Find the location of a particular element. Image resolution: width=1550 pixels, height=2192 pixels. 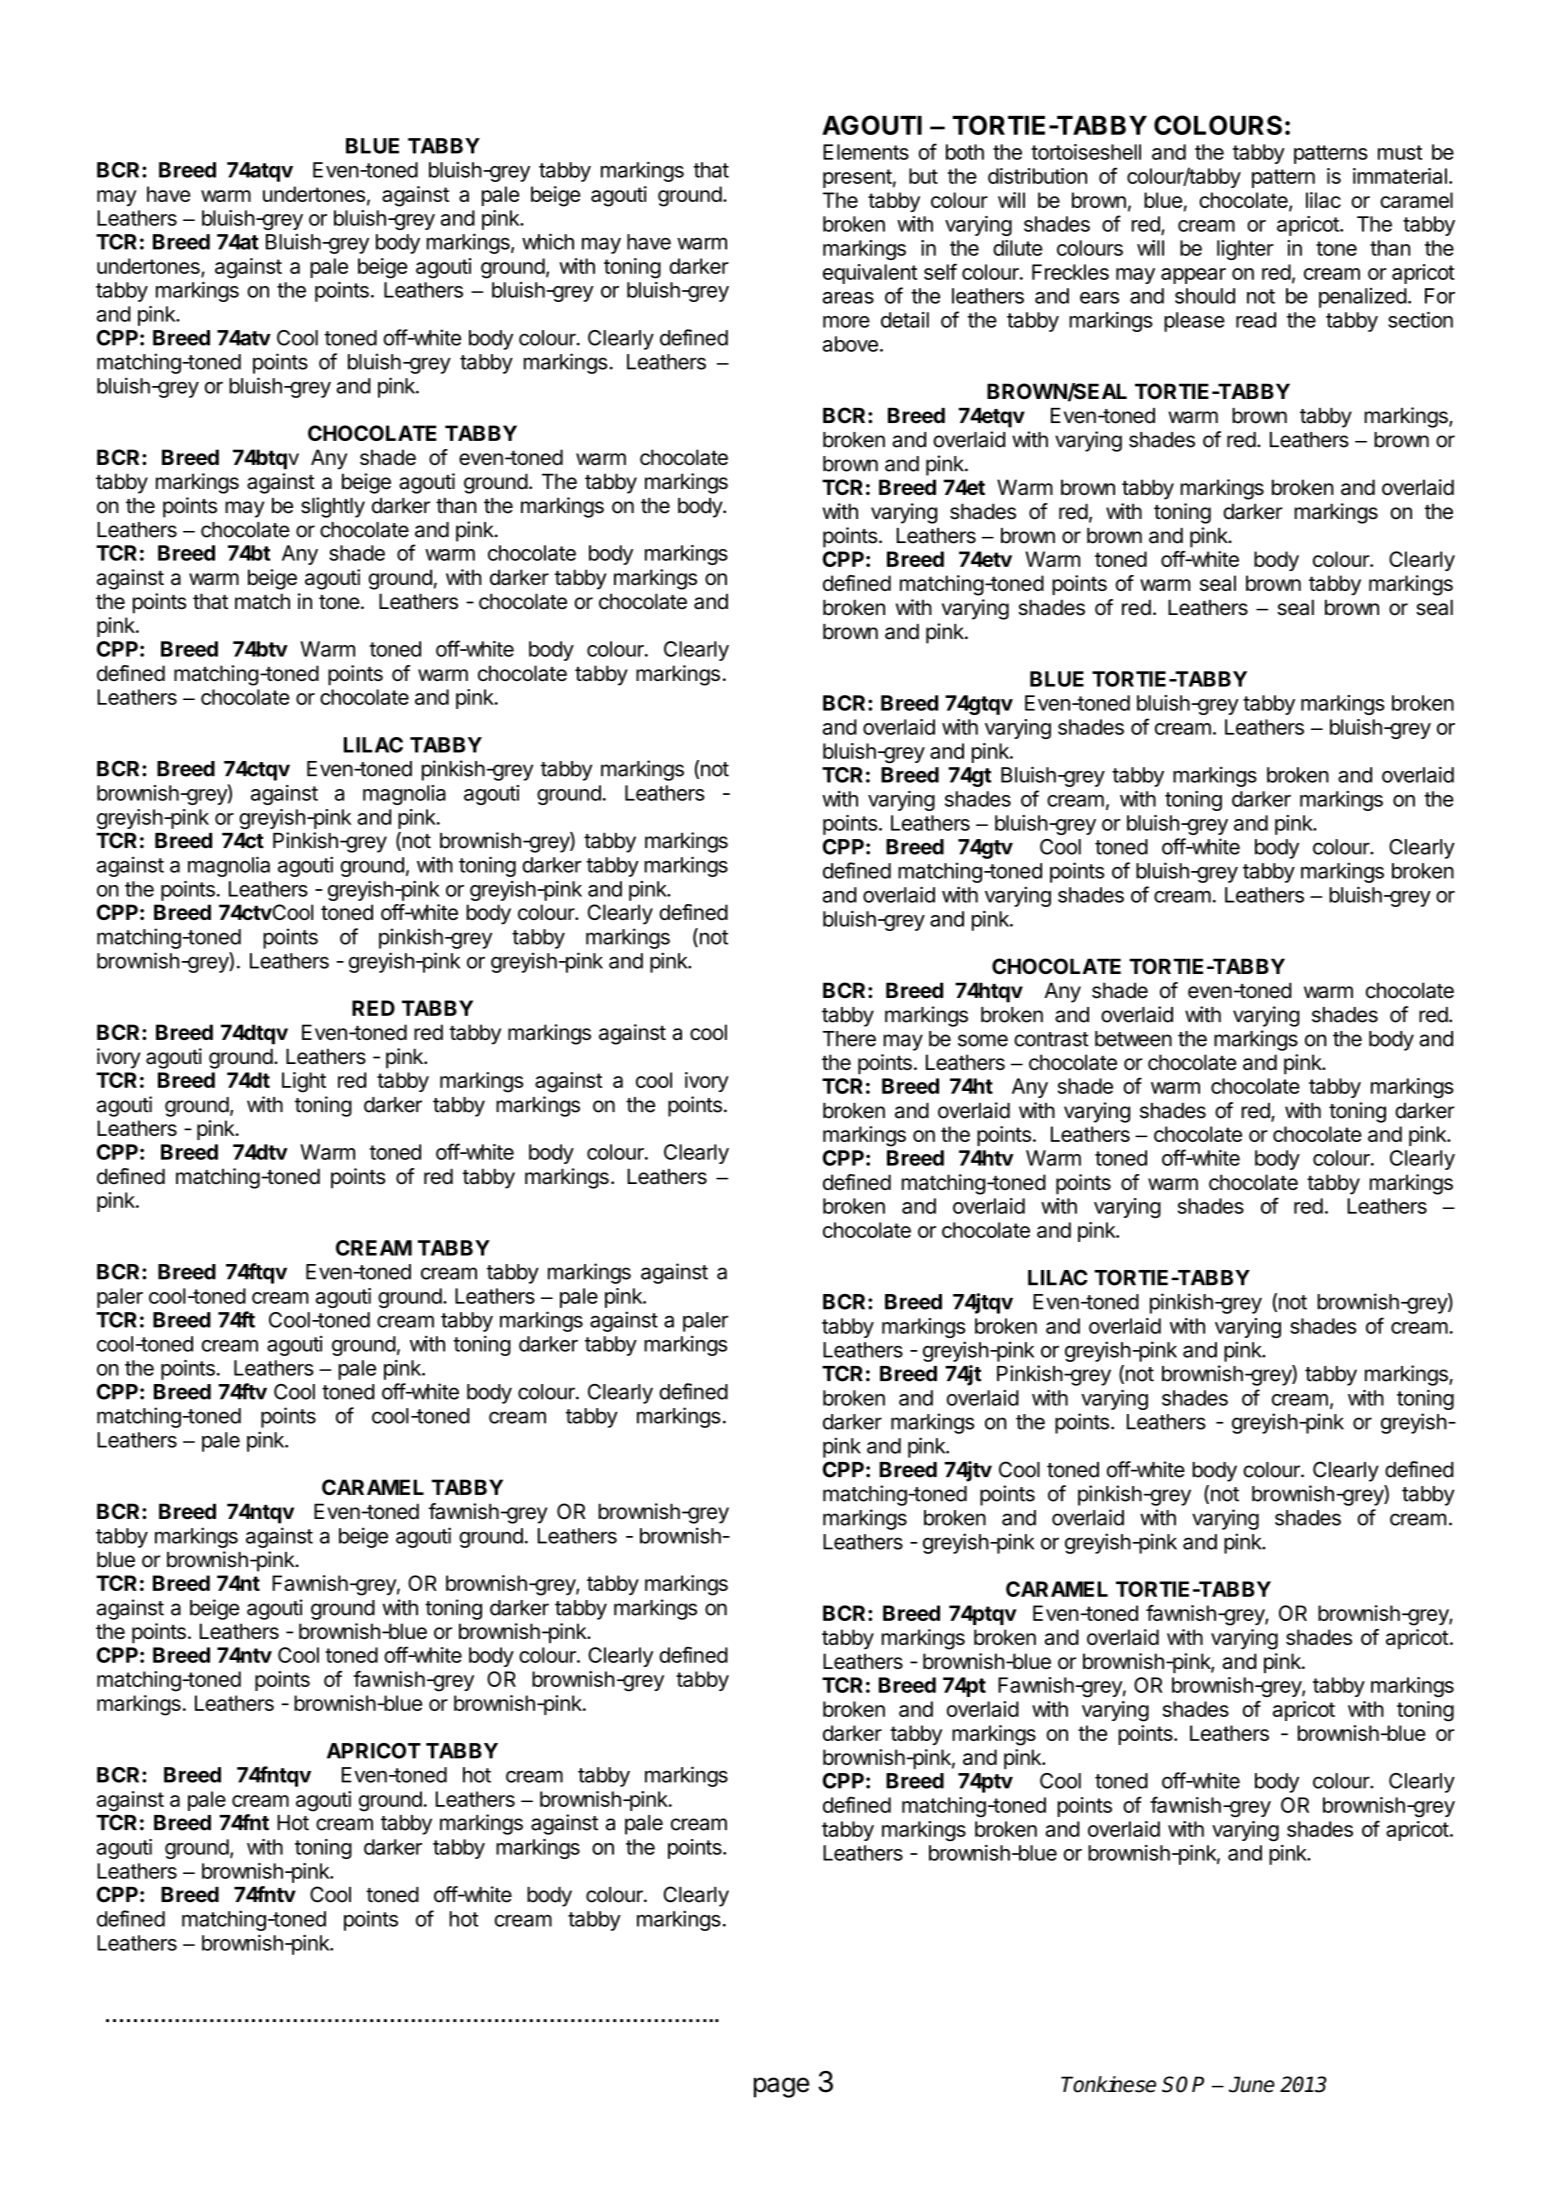

dilute is located at coordinates (1017, 248).
